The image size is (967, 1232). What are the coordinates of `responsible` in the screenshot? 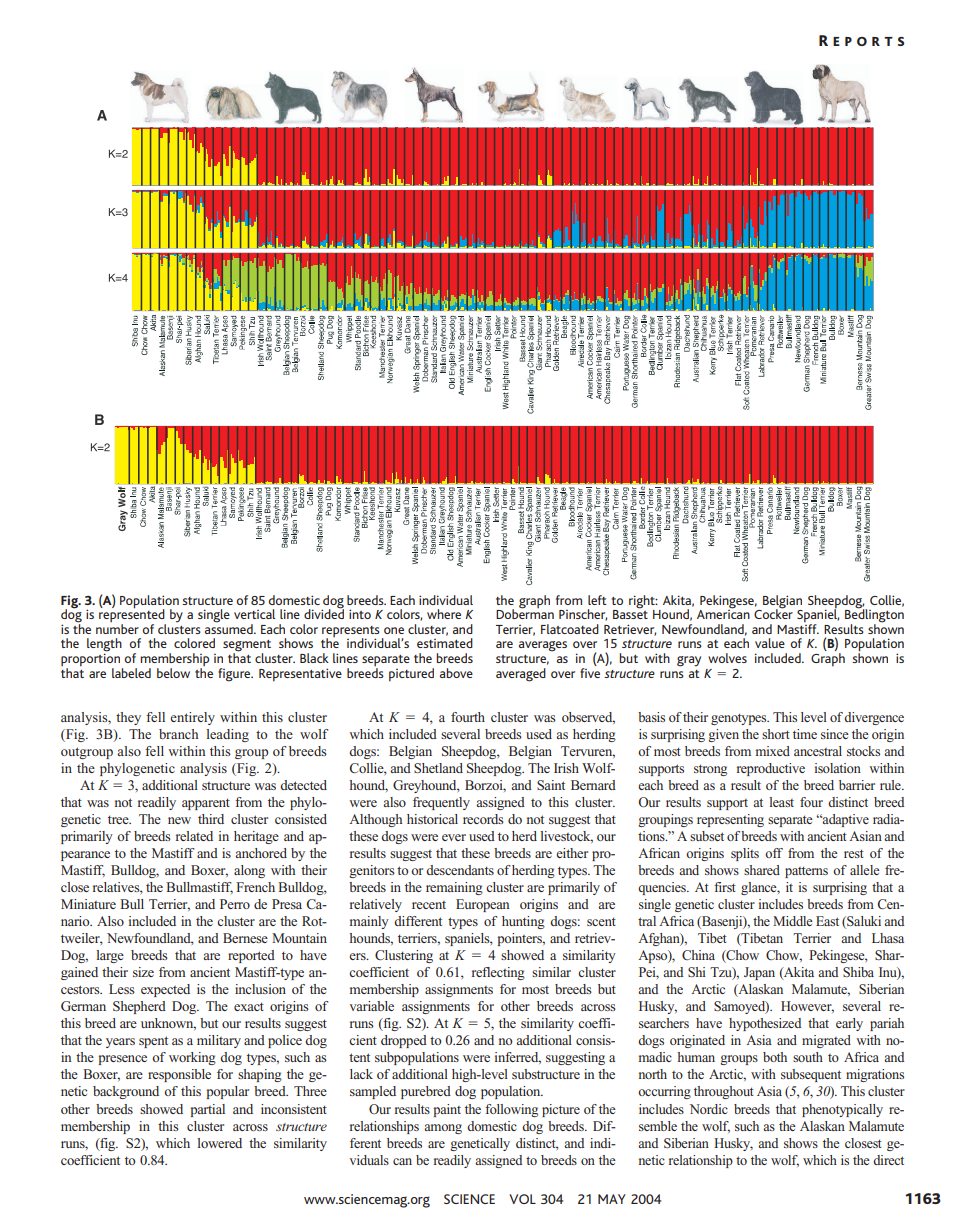 It's located at (179, 1075).
